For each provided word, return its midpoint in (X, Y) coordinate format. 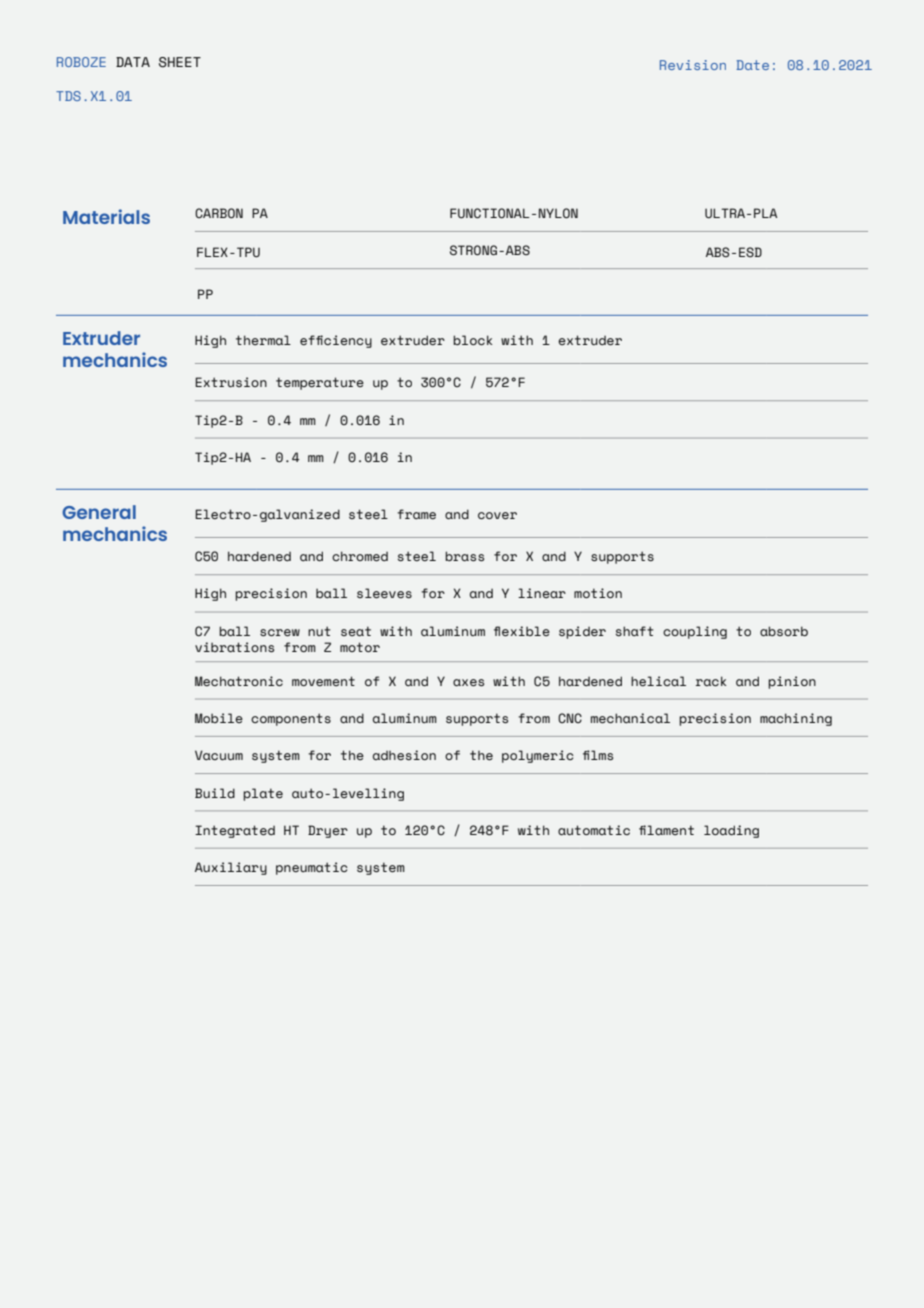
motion (598, 593)
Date (752, 65)
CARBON (219, 213)
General (99, 512)
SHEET (180, 62)
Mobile (219, 718)
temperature (320, 383)
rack (711, 681)
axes (468, 683)
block (473, 340)
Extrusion (231, 382)
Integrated (235, 831)
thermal (263, 340)
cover (497, 516)
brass (464, 556)
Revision (693, 65)
